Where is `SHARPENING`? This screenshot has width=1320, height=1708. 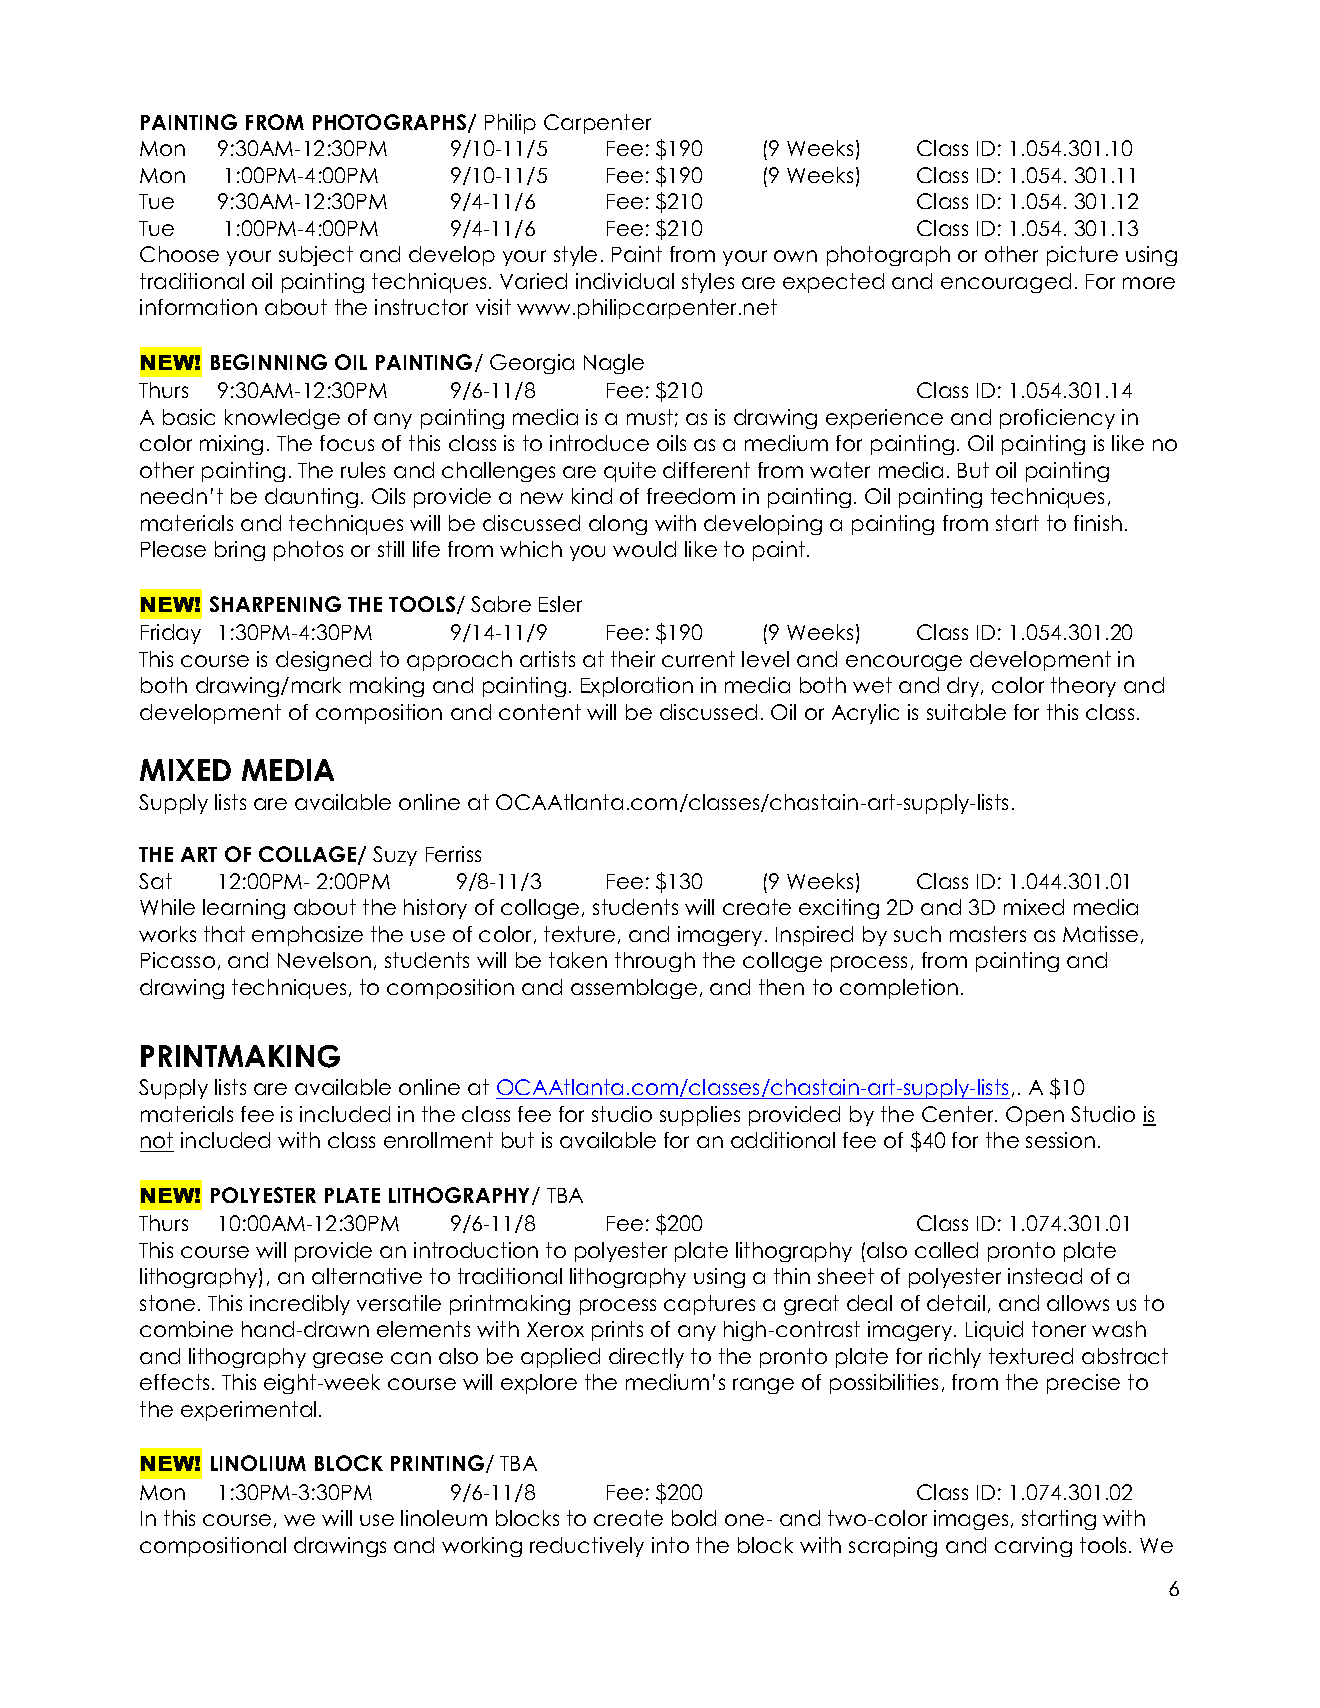 SHARPENING is located at coordinates (275, 604).
